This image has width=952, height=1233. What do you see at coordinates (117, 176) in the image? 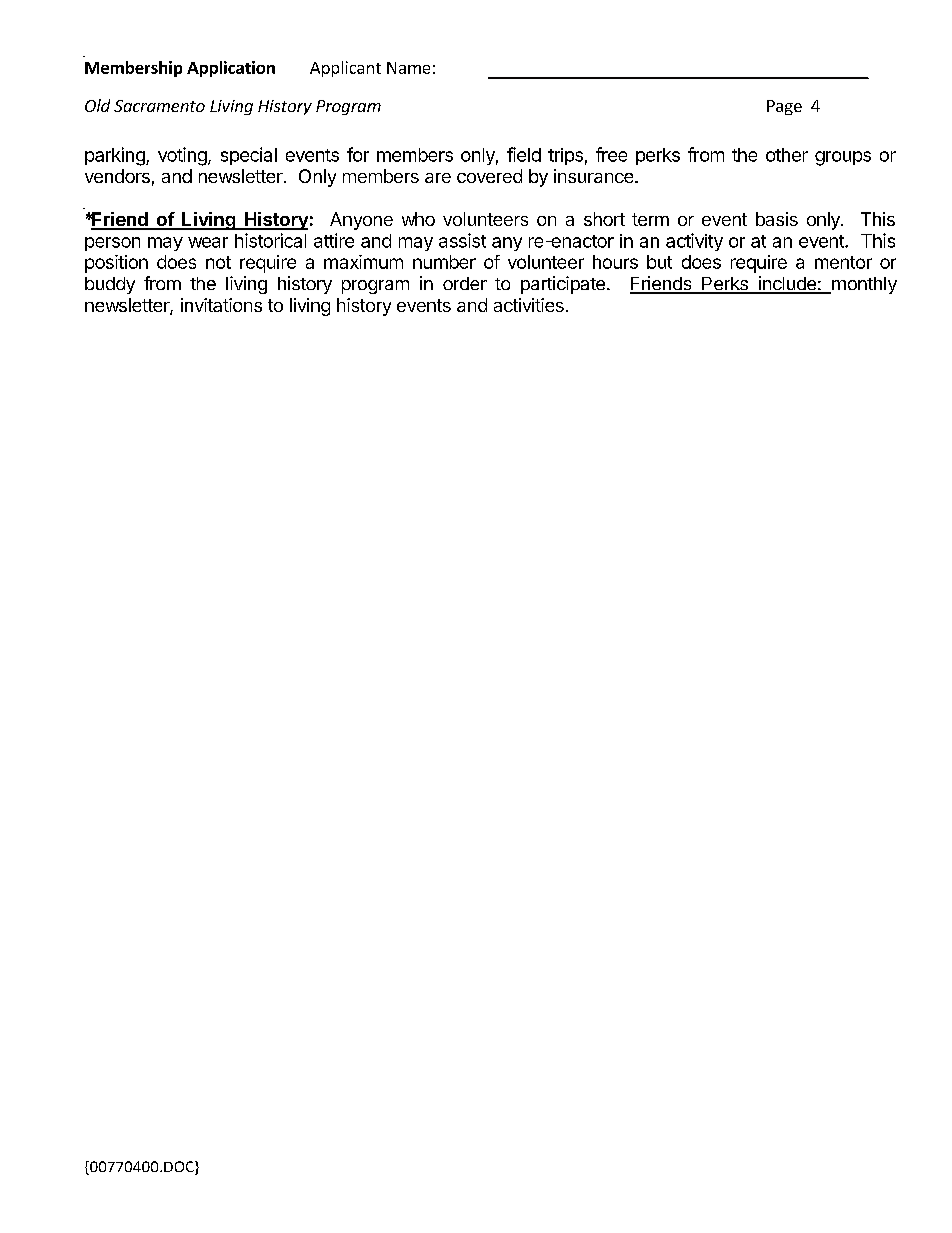
I see `vendors` at bounding box center [117, 176].
